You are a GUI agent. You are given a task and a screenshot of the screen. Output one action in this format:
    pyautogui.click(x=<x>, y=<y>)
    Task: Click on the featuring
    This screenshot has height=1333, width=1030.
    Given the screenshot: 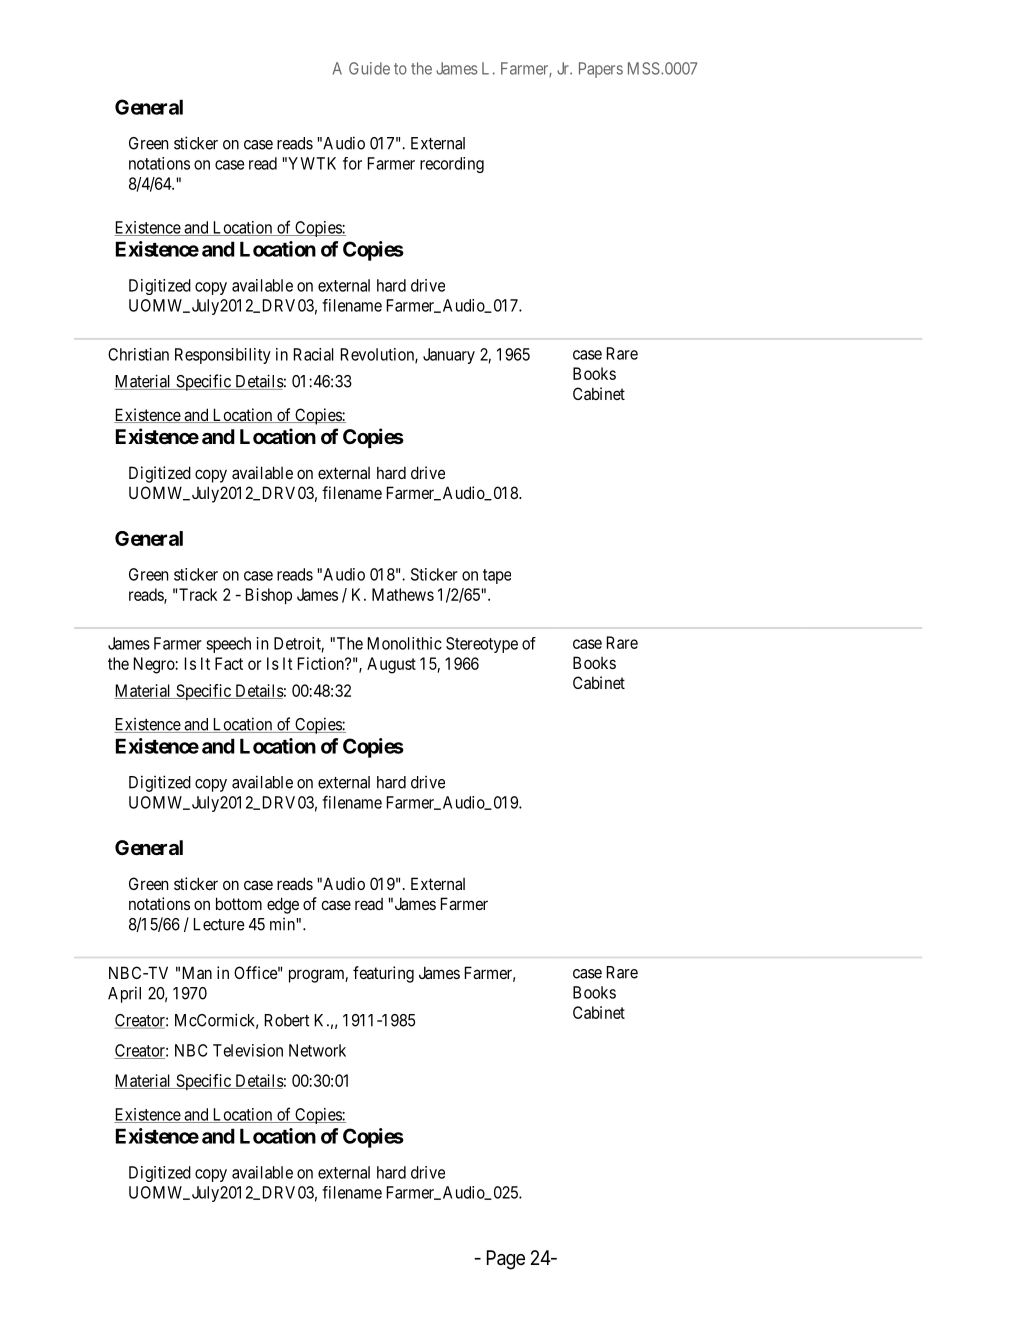 What is the action you would take?
    pyautogui.click(x=383, y=974)
